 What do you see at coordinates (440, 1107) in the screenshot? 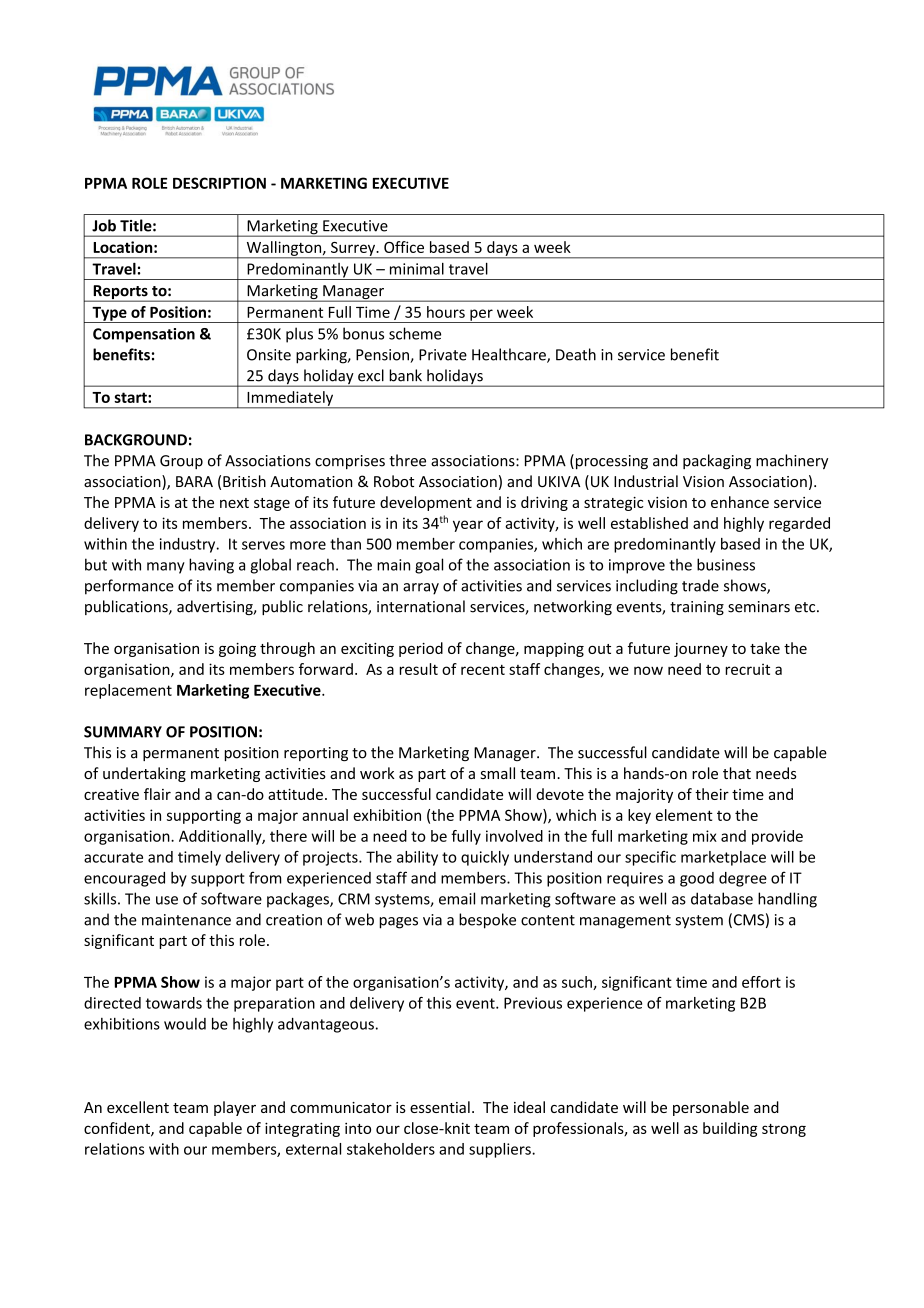
I see `essential` at bounding box center [440, 1107].
